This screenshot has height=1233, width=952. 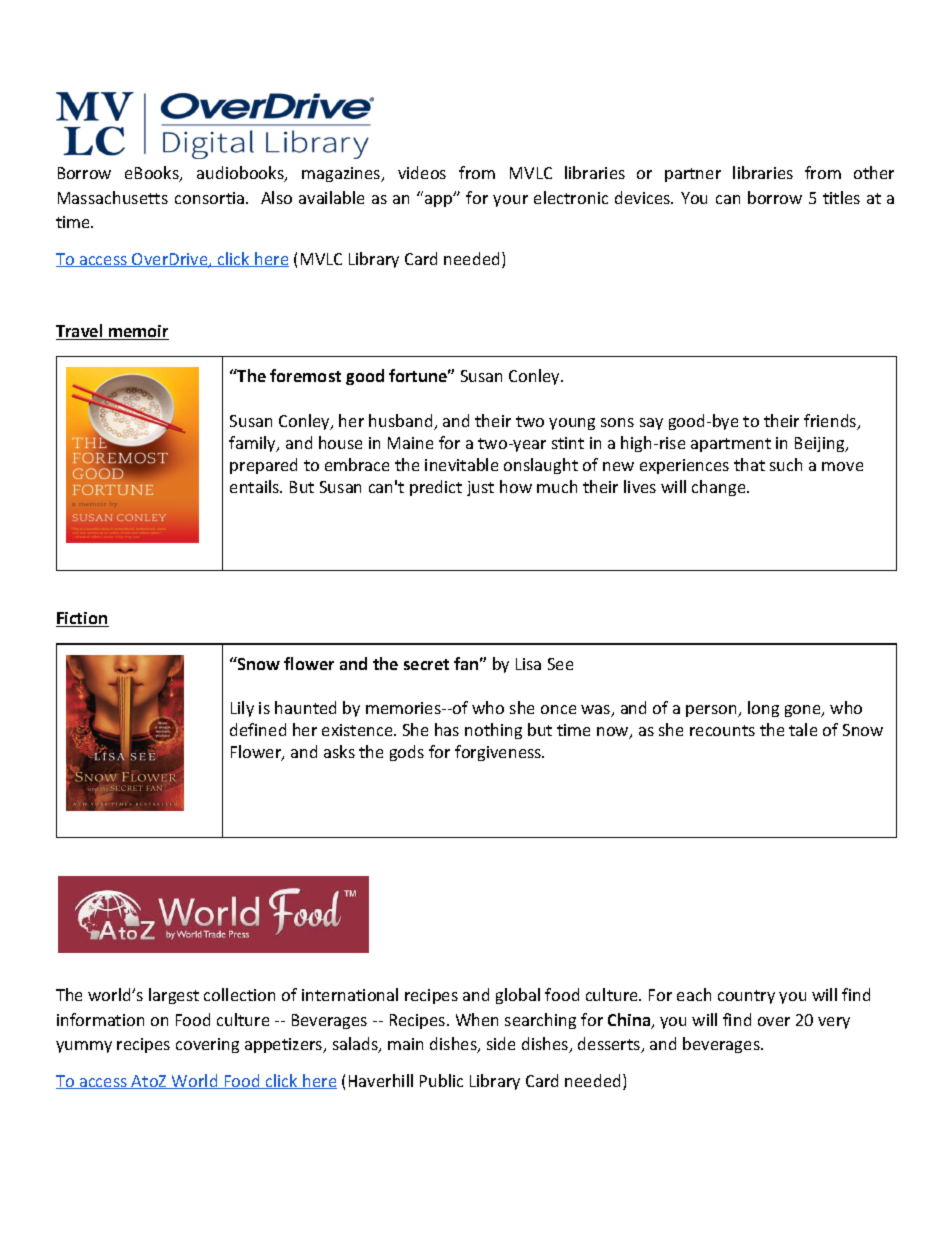 I want to click on defined, so click(x=258, y=729).
